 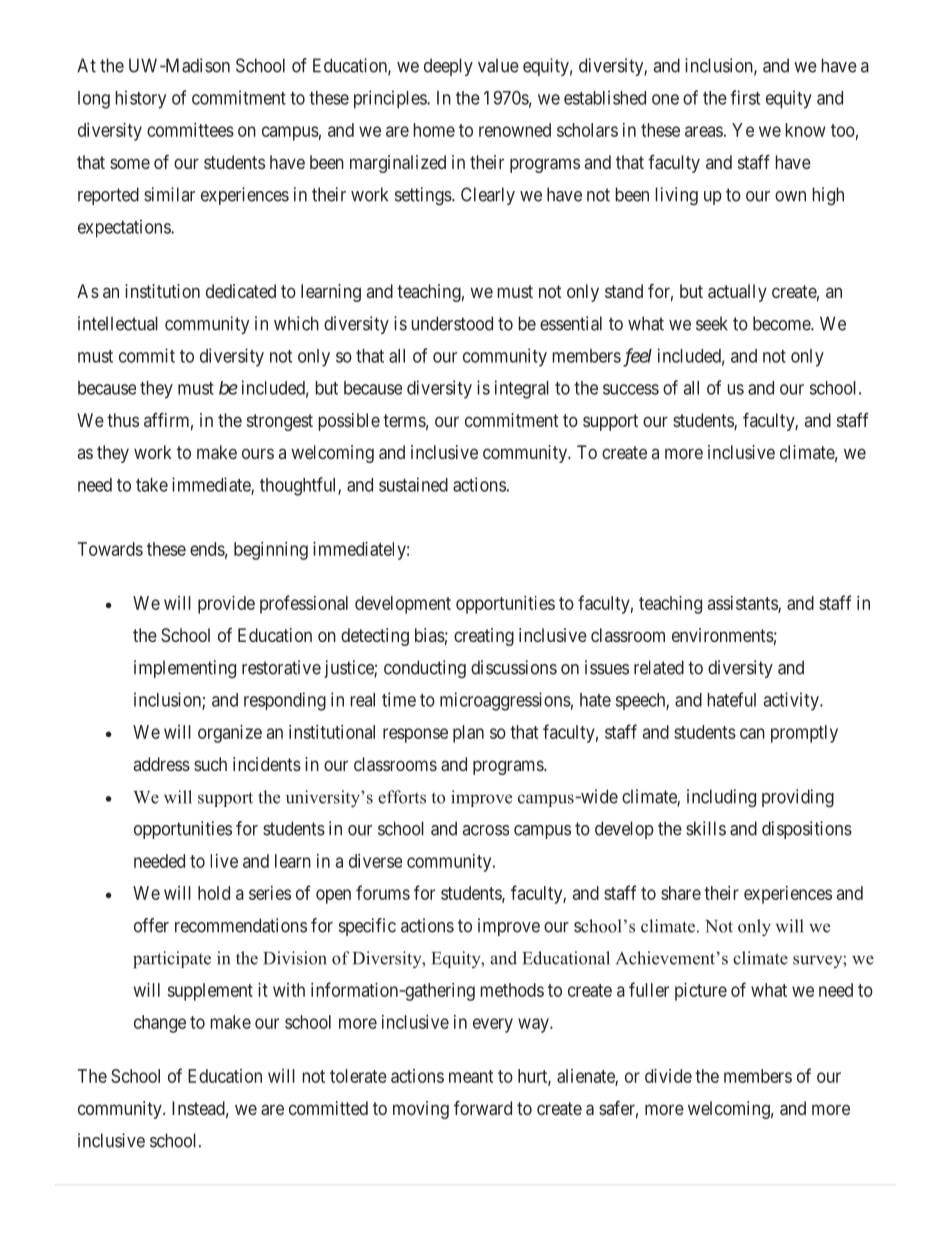 I want to click on plan, so click(x=468, y=734).
